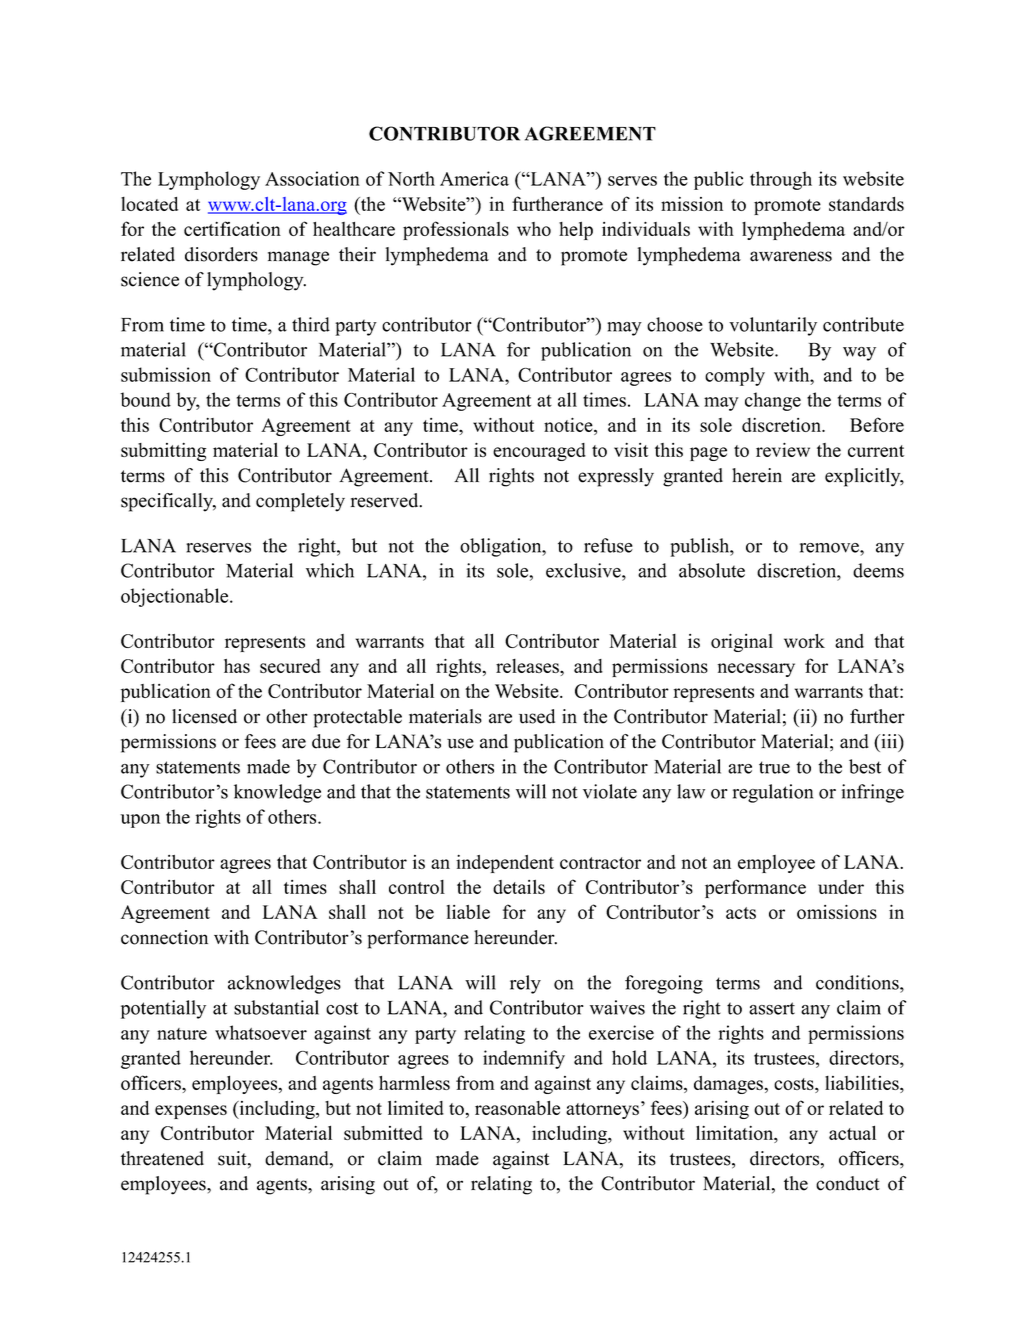 Image resolution: width=1025 pixels, height=1326 pixels. What do you see at coordinates (237, 666) in the screenshot?
I see `has` at bounding box center [237, 666].
